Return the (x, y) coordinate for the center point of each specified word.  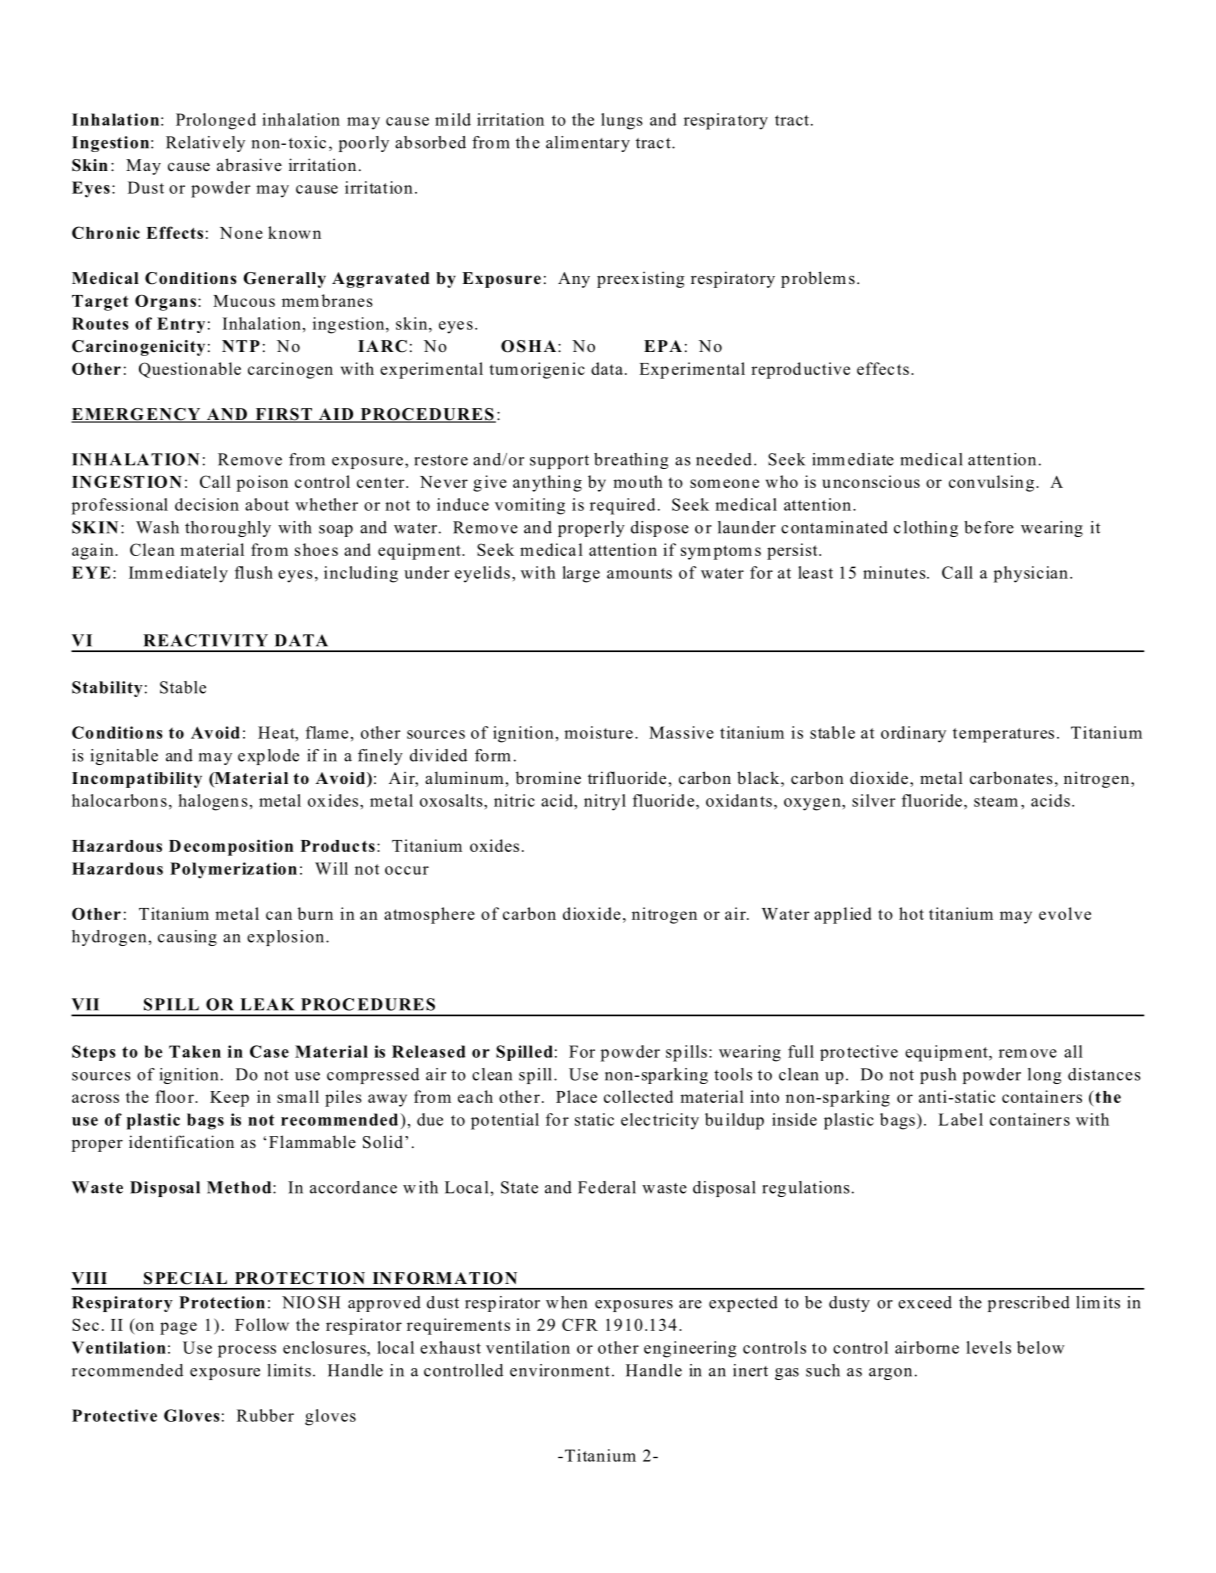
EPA (663, 346)
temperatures (1003, 735)
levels (988, 1347)
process (247, 1351)
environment (560, 1370)
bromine (548, 778)
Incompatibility (137, 780)
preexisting (641, 279)
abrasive (249, 165)
